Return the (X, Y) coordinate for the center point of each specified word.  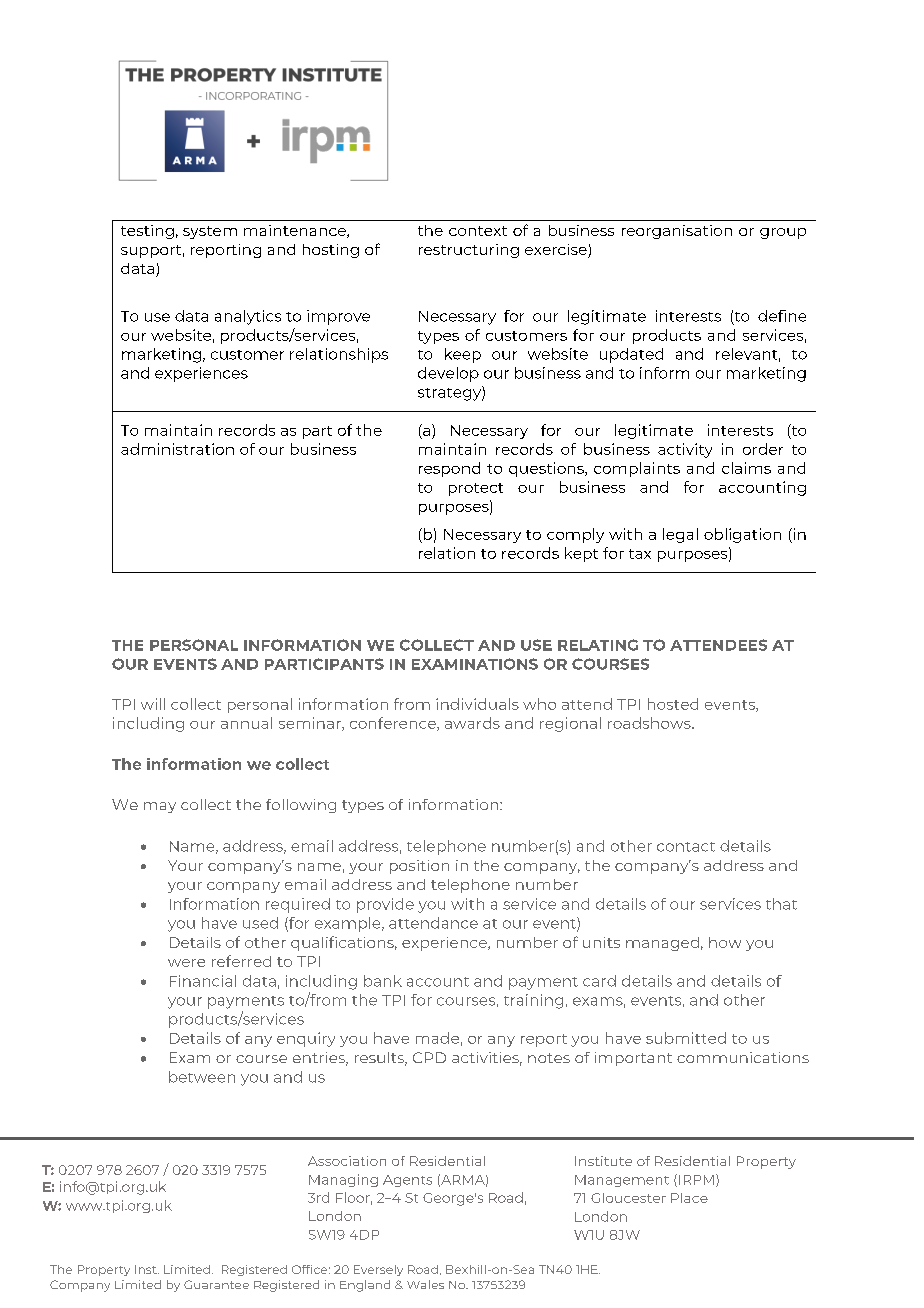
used (260, 923)
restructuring (469, 251)
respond (449, 469)
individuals (477, 704)
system (210, 232)
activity (685, 450)
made (437, 1038)
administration (177, 449)
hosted (673, 704)
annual (246, 723)
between (202, 1077)
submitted (686, 1038)
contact (686, 847)
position (419, 867)
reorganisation (677, 232)
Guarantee (216, 1284)
